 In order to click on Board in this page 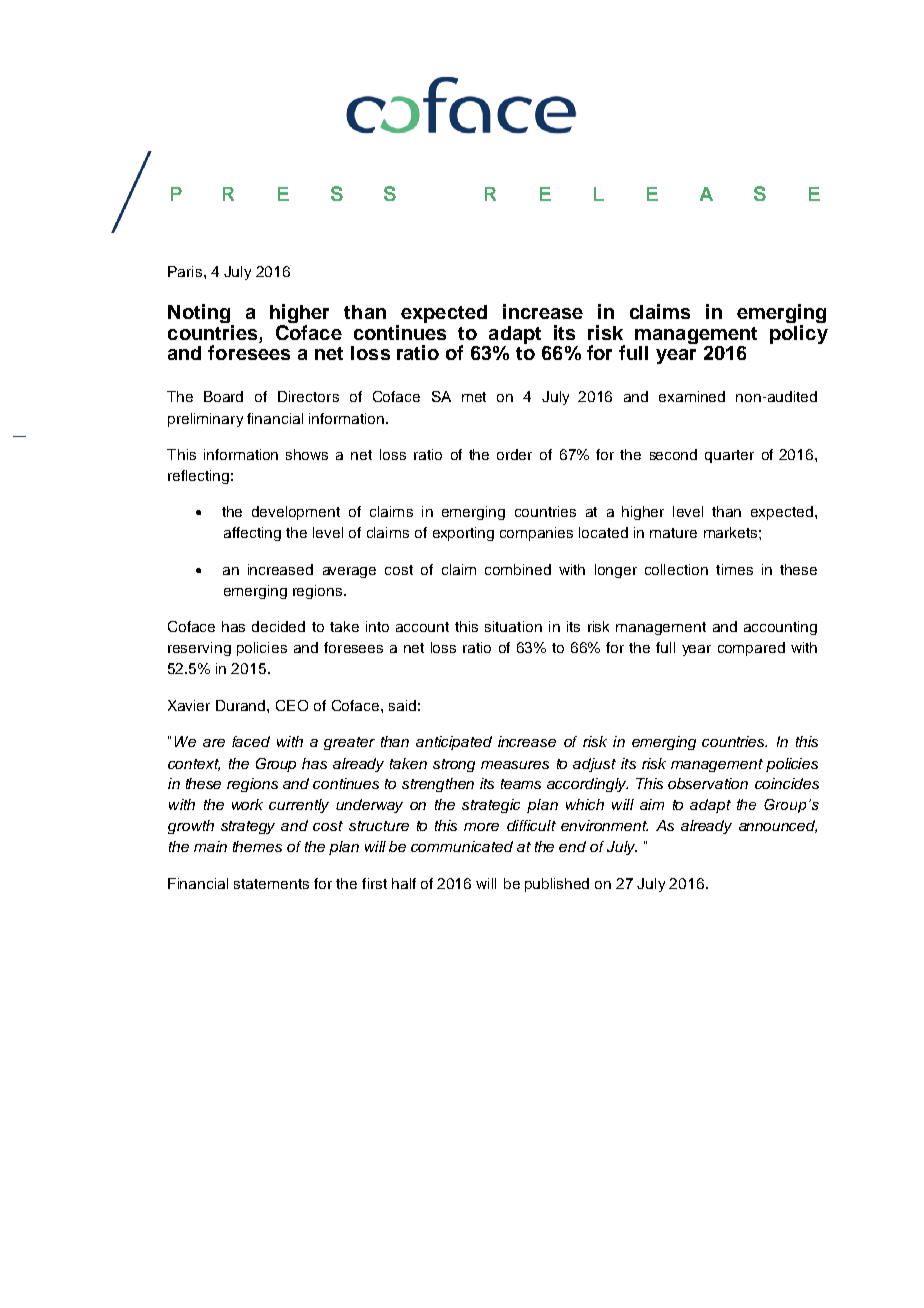, I will do `click(223, 396)`.
